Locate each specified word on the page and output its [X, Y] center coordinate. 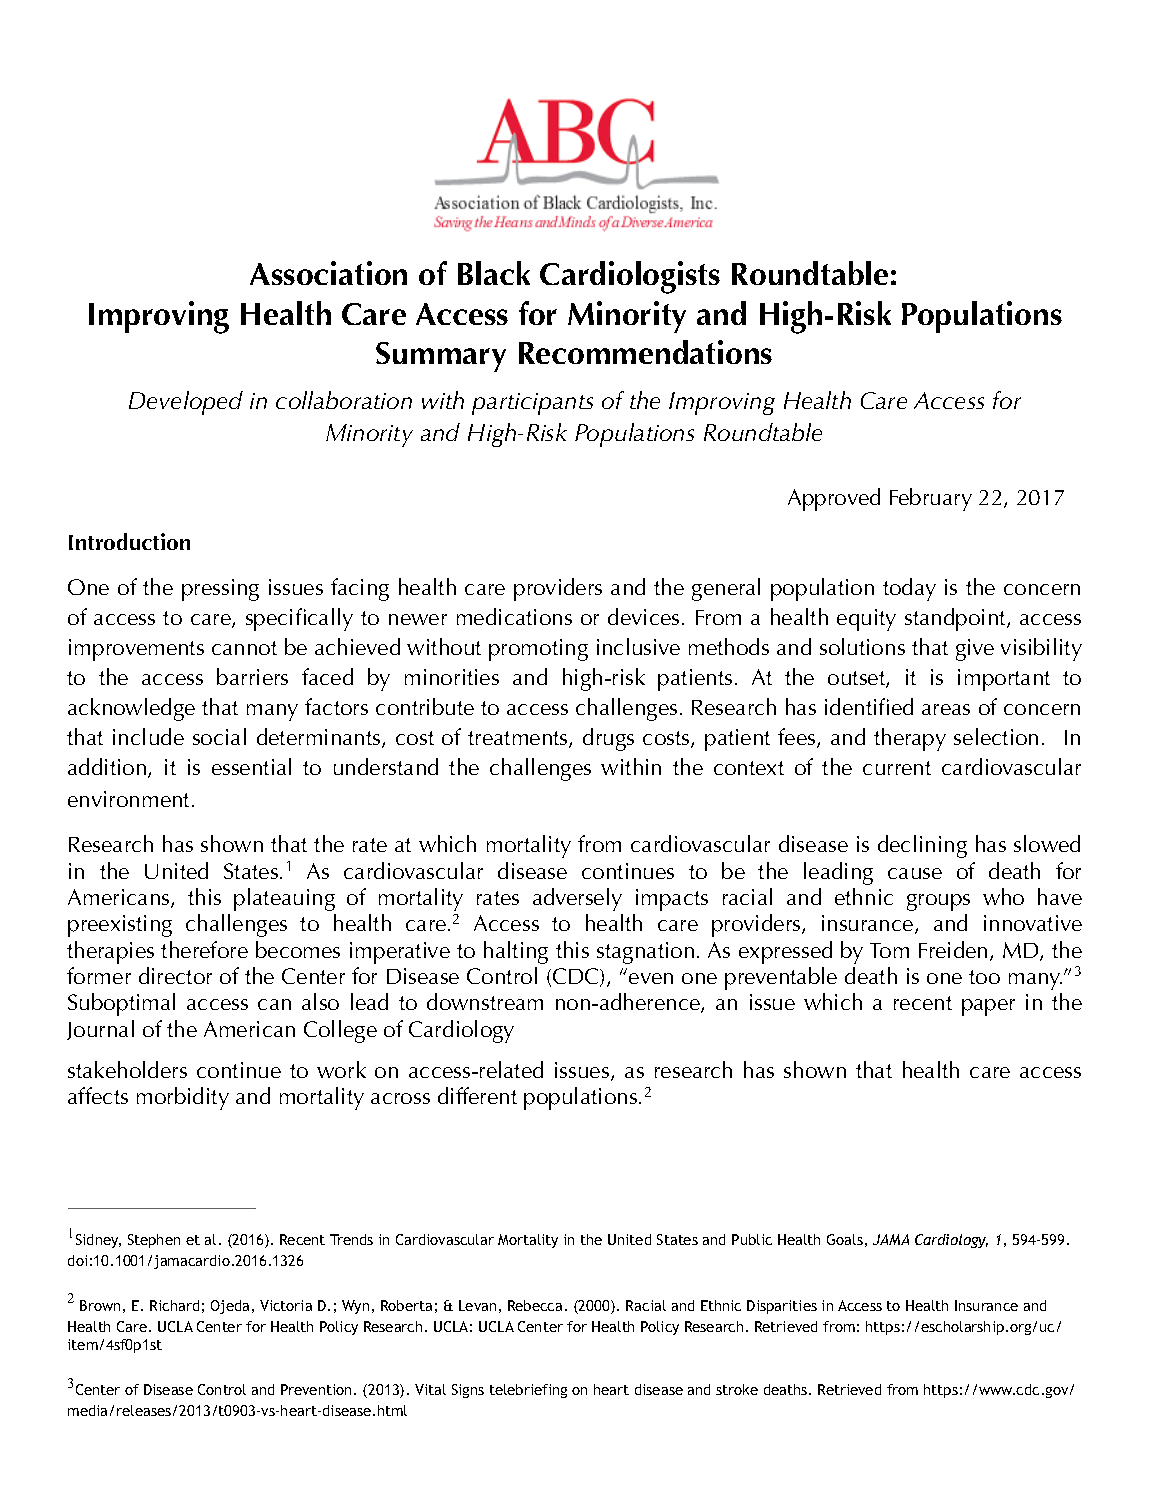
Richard [174, 1305]
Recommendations [645, 352]
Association [328, 273]
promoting [538, 650]
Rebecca [535, 1305]
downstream [485, 1001]
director [175, 975]
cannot [244, 648]
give [975, 650]
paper [988, 1007]
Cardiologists [630, 277]
